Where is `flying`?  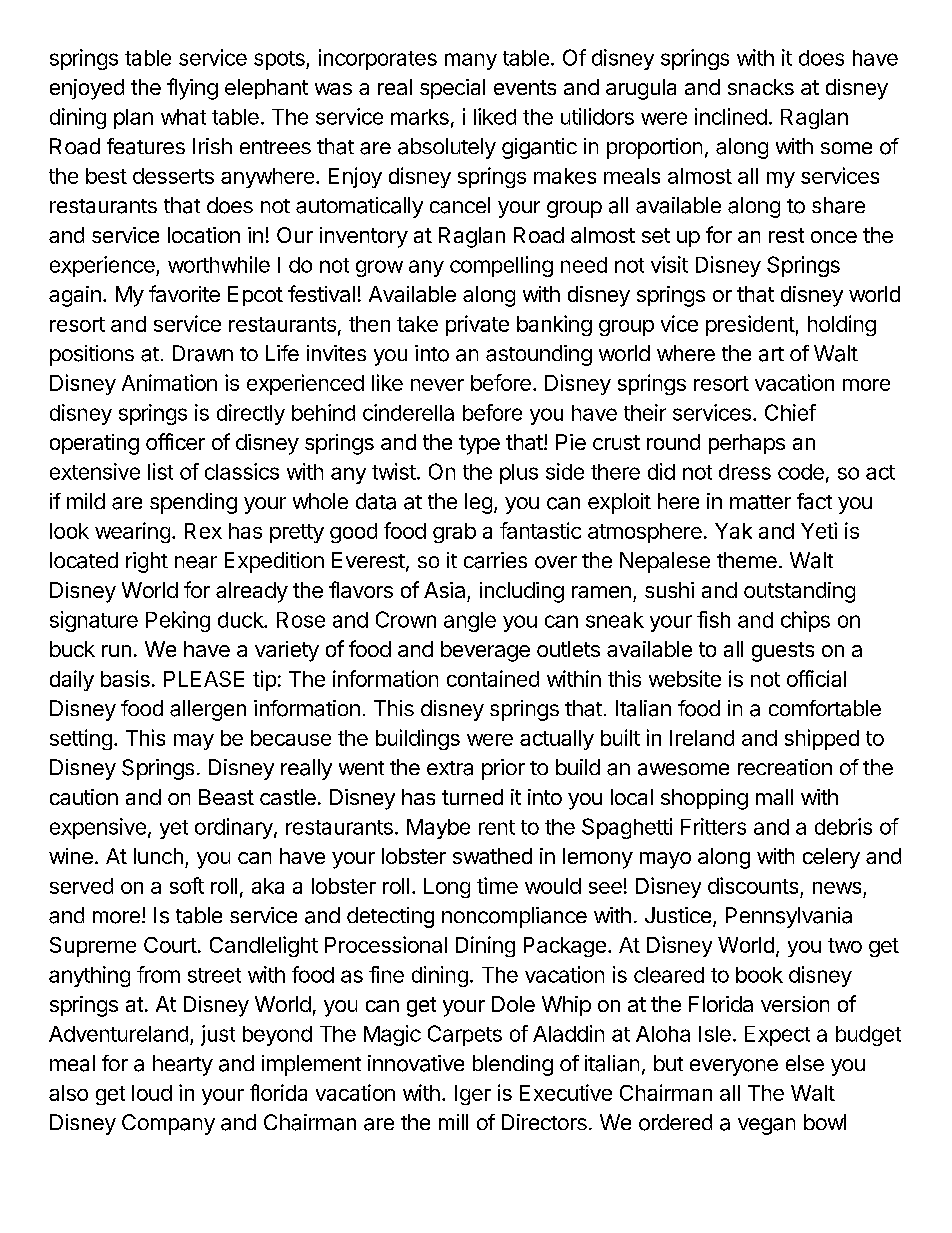
flying is located at coordinates (192, 89).
